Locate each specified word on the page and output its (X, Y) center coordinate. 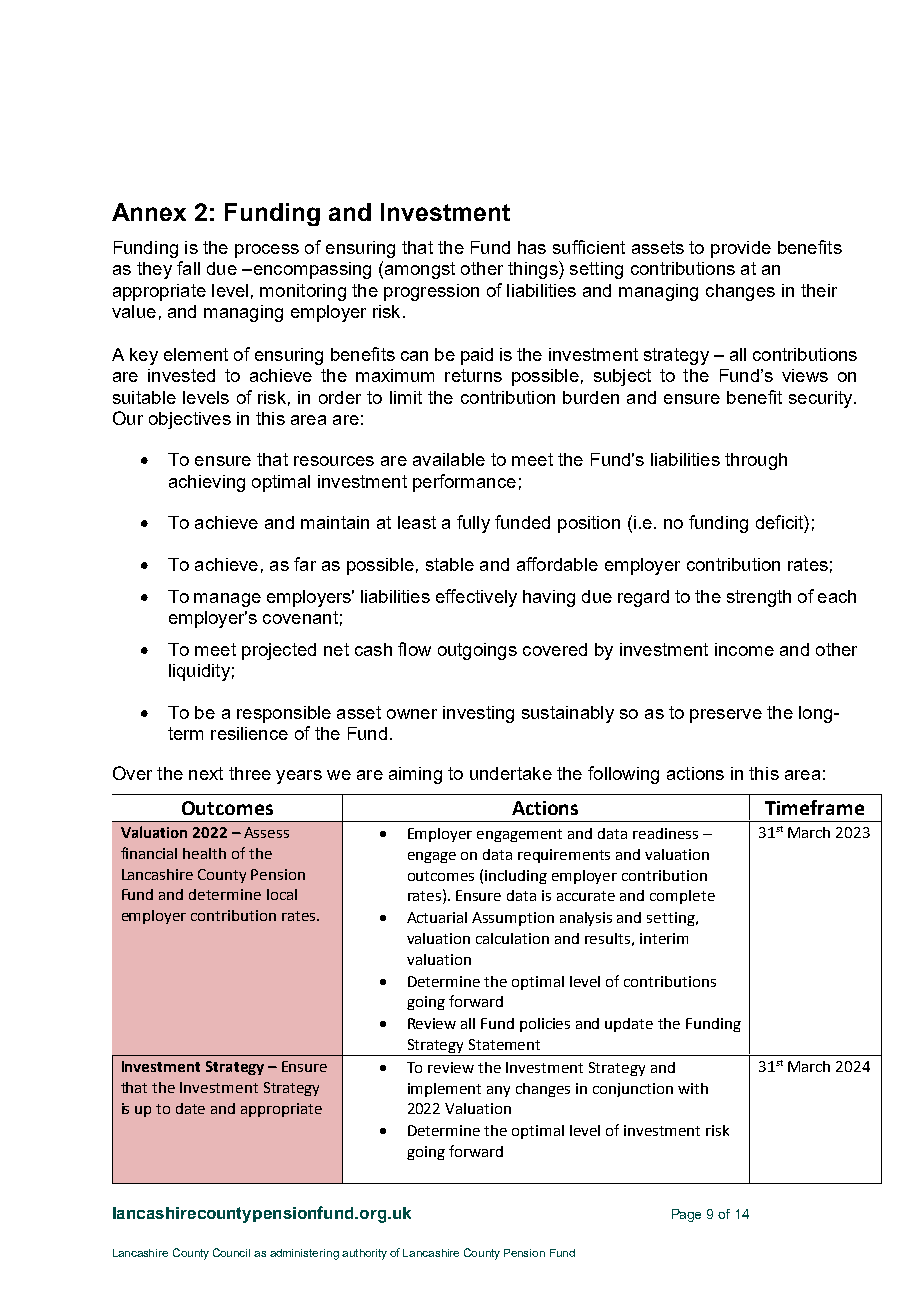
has (532, 247)
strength (759, 598)
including (516, 877)
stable (450, 564)
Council (231, 1252)
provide (741, 249)
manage (227, 600)
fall (188, 268)
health (204, 853)
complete (682, 897)
